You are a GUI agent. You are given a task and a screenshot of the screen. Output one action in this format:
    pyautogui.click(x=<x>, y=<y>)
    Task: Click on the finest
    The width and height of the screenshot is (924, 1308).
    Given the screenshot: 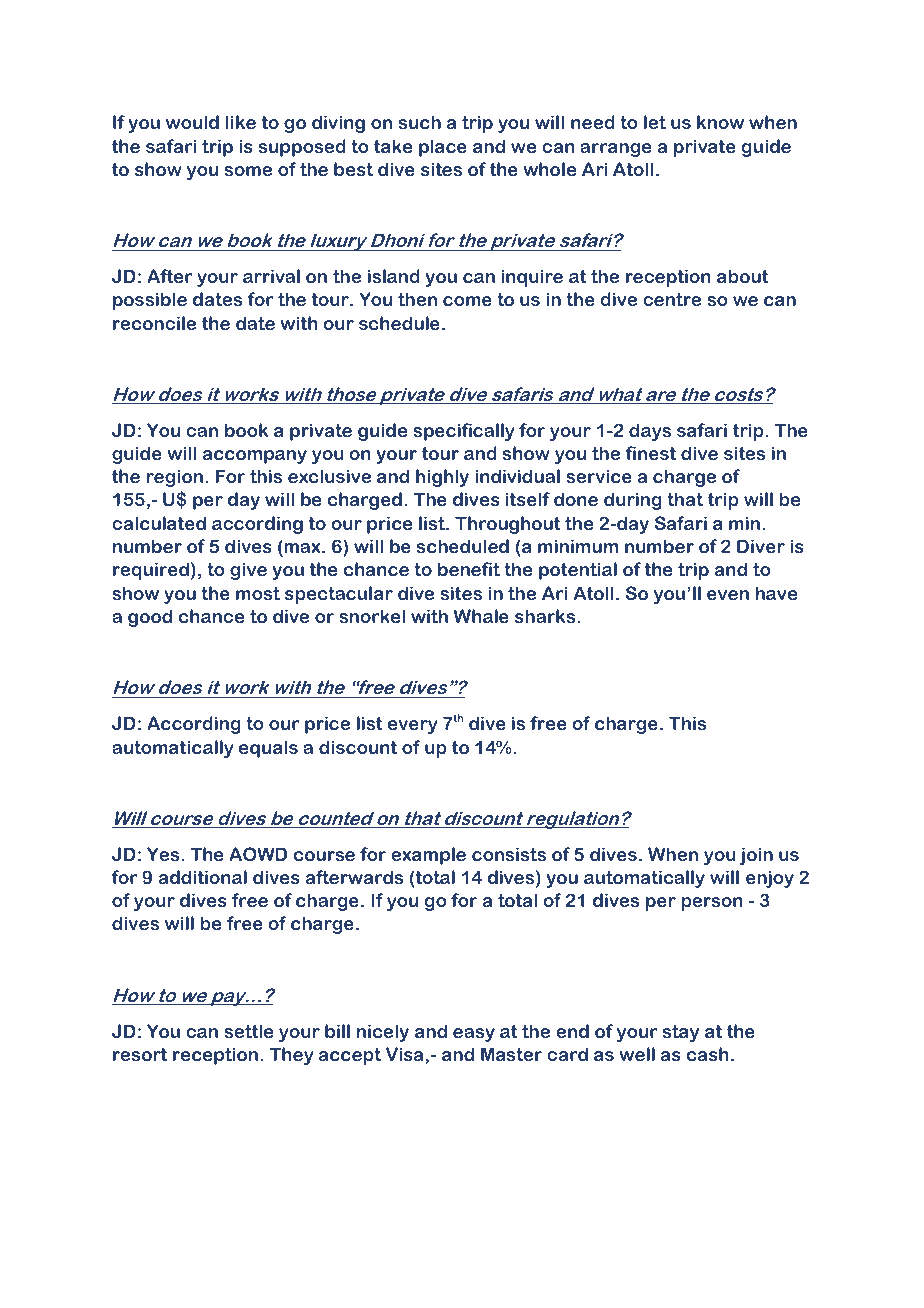 What is the action you would take?
    pyautogui.click(x=650, y=453)
